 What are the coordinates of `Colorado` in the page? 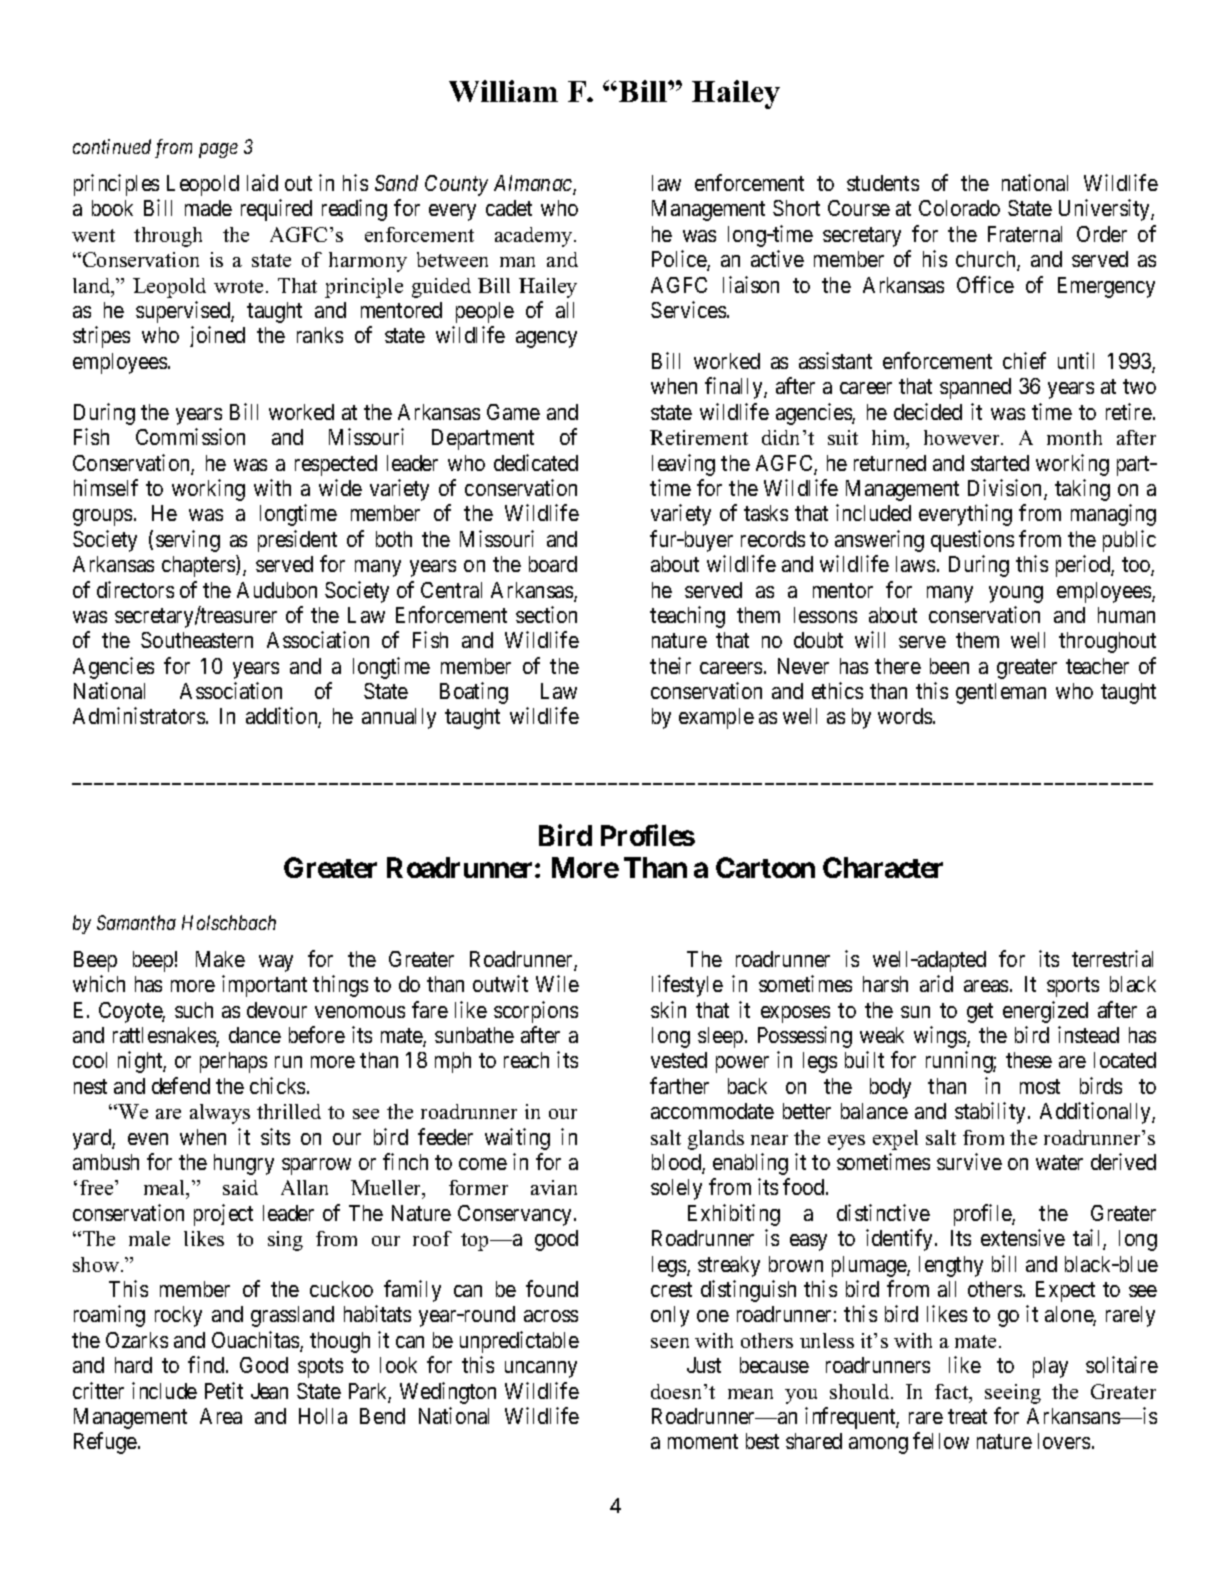 It's located at (959, 208).
